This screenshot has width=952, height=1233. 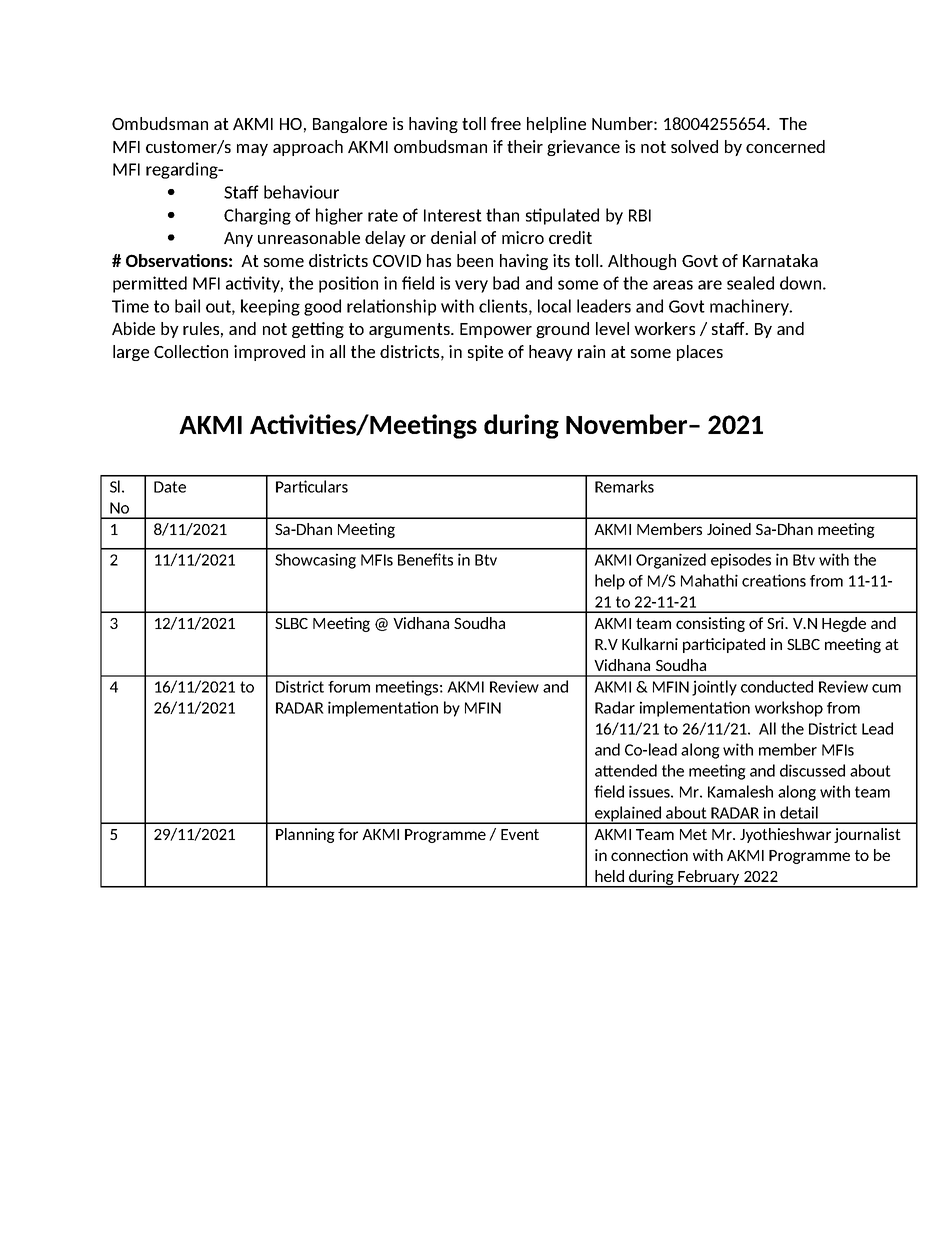 I want to click on forum, so click(x=349, y=687).
